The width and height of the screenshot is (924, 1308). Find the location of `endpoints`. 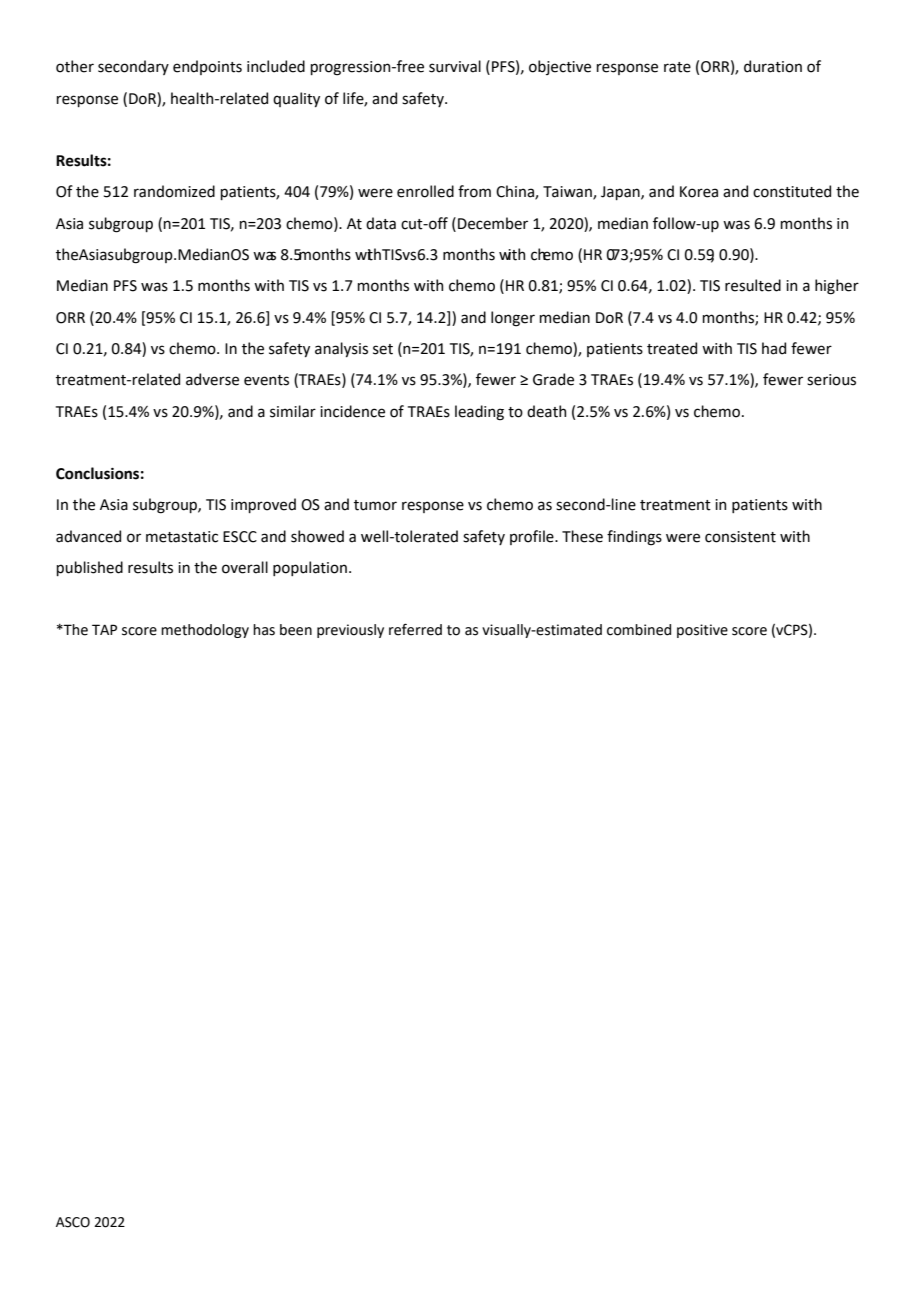

endpoints is located at coordinates (207, 67).
